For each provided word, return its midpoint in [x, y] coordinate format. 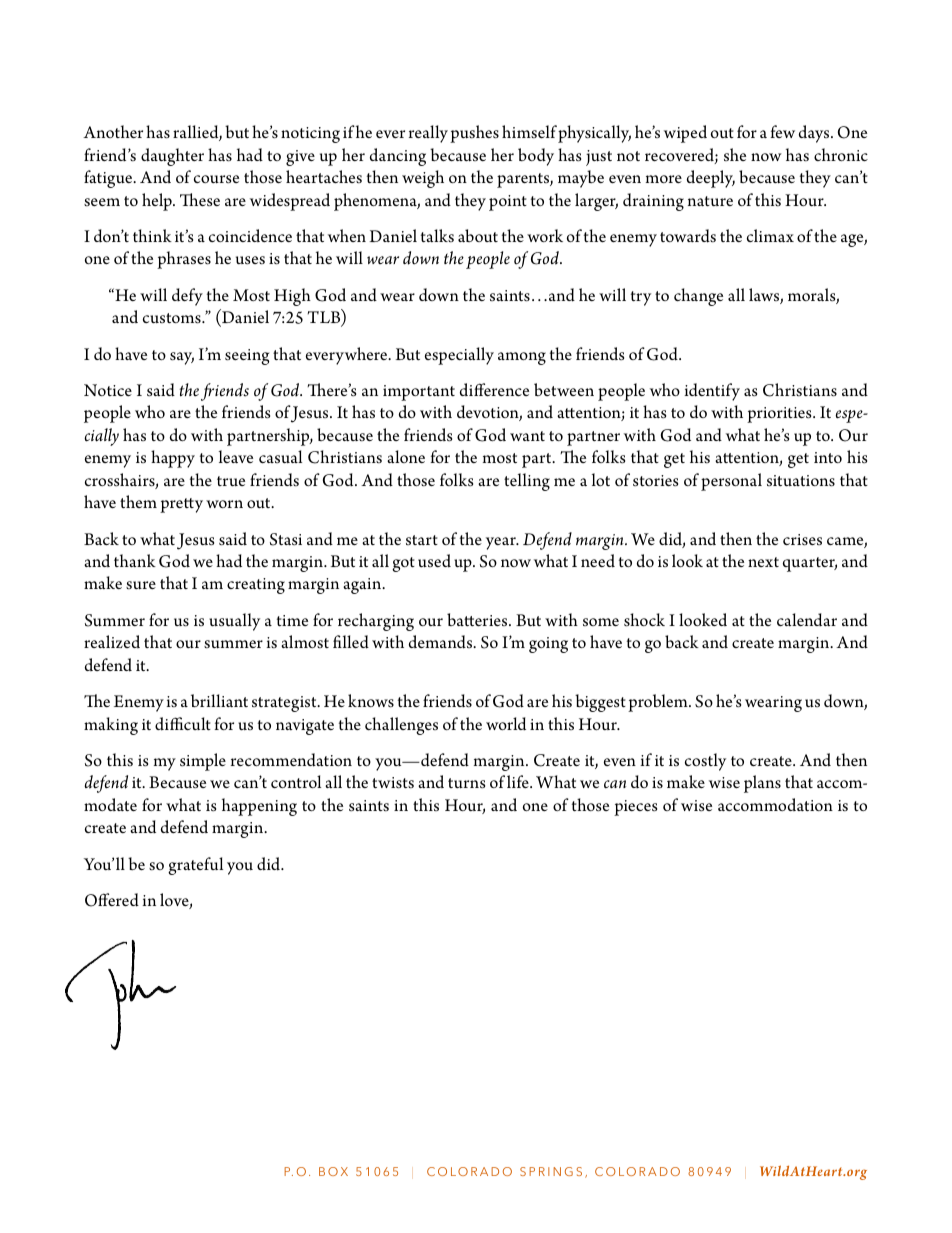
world [506, 723]
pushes [474, 134]
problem [659, 703]
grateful [195, 866]
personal [731, 482]
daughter [172, 157]
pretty [181, 505]
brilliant [219, 700]
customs [173, 318]
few [782, 131]
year [502, 543]
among [522, 358]
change [698, 297]
